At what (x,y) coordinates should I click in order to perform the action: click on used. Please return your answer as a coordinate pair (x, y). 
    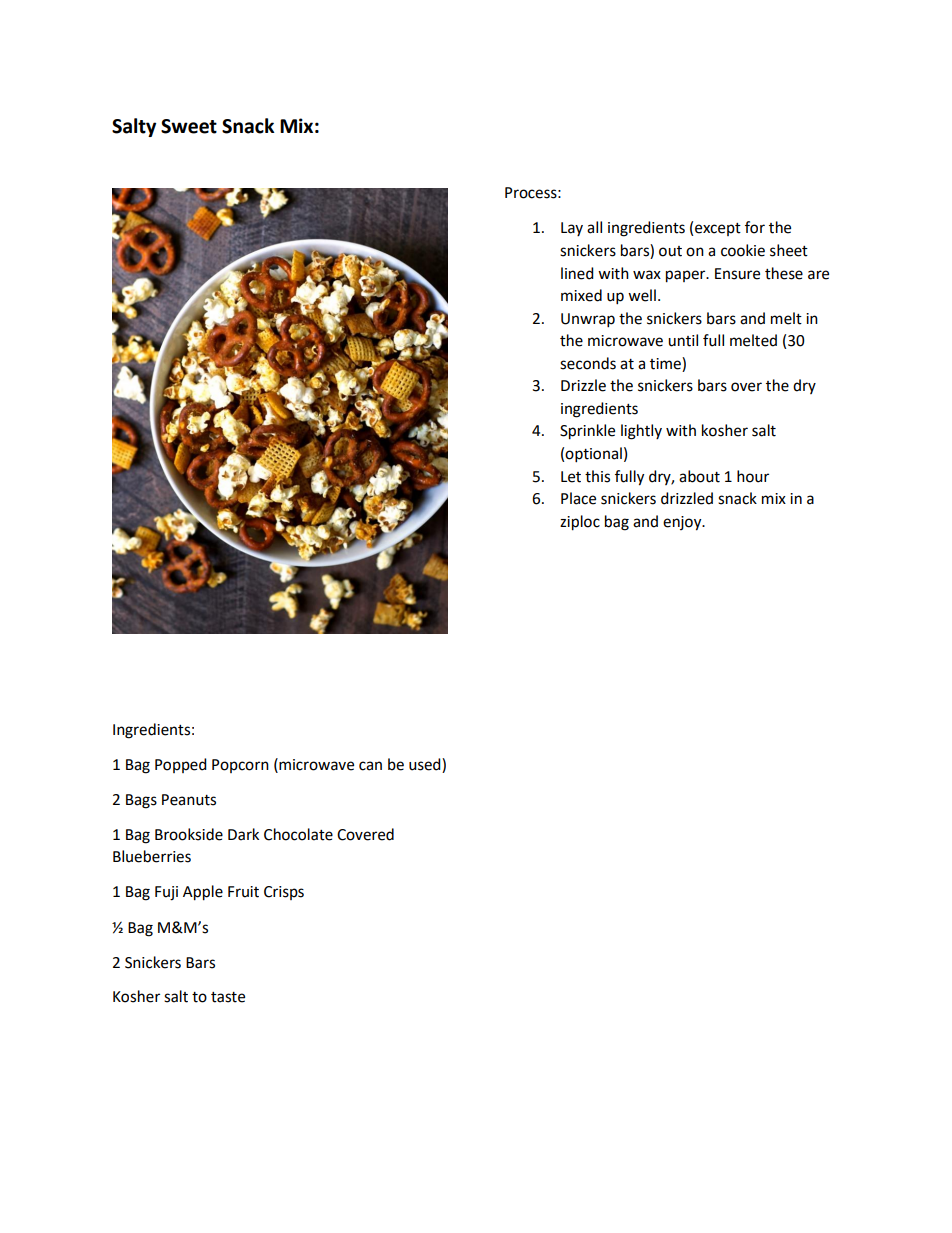
    Looking at the image, I should click on (426, 764).
